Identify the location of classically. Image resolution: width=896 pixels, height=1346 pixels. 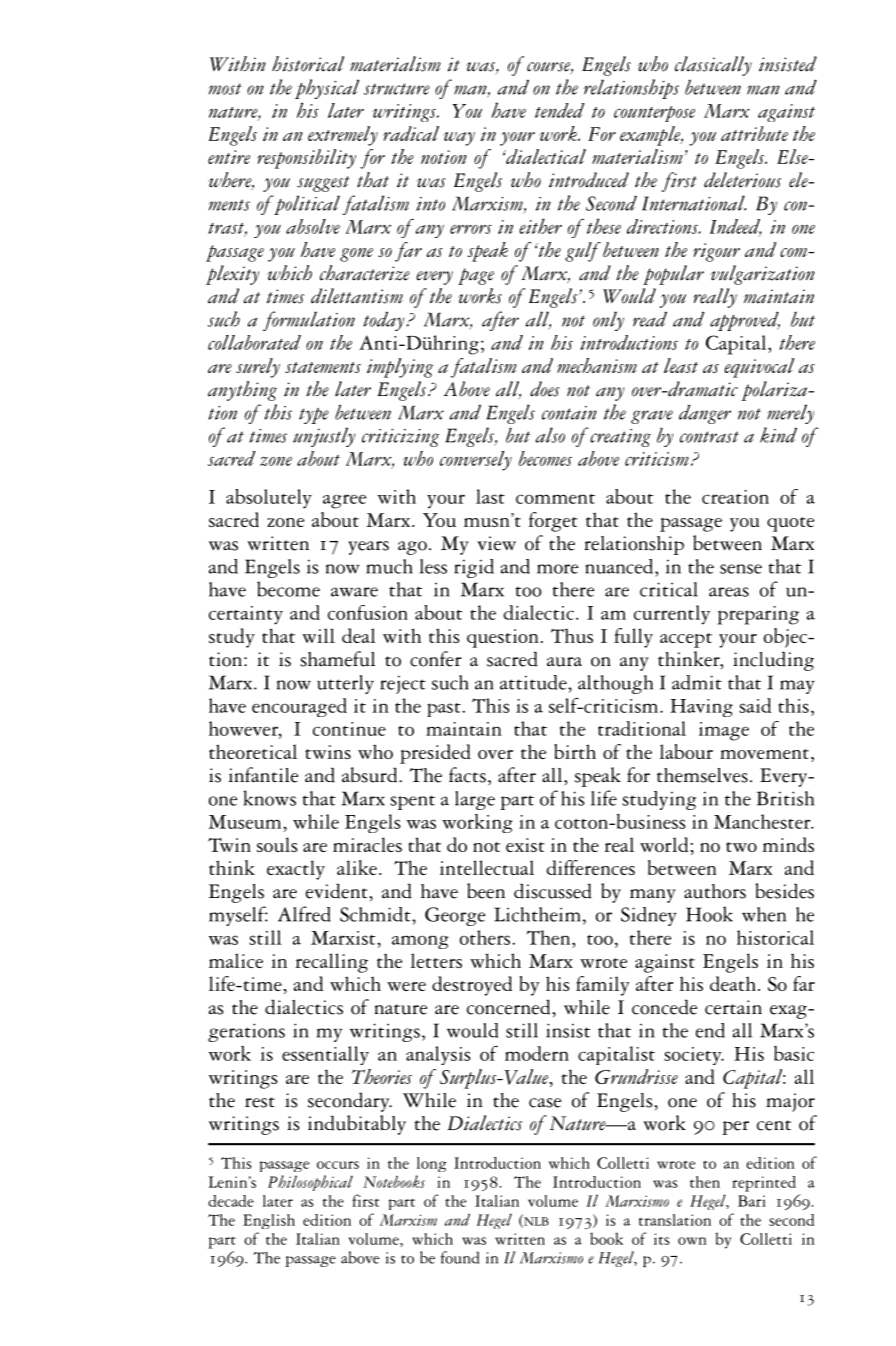
(713, 66).
